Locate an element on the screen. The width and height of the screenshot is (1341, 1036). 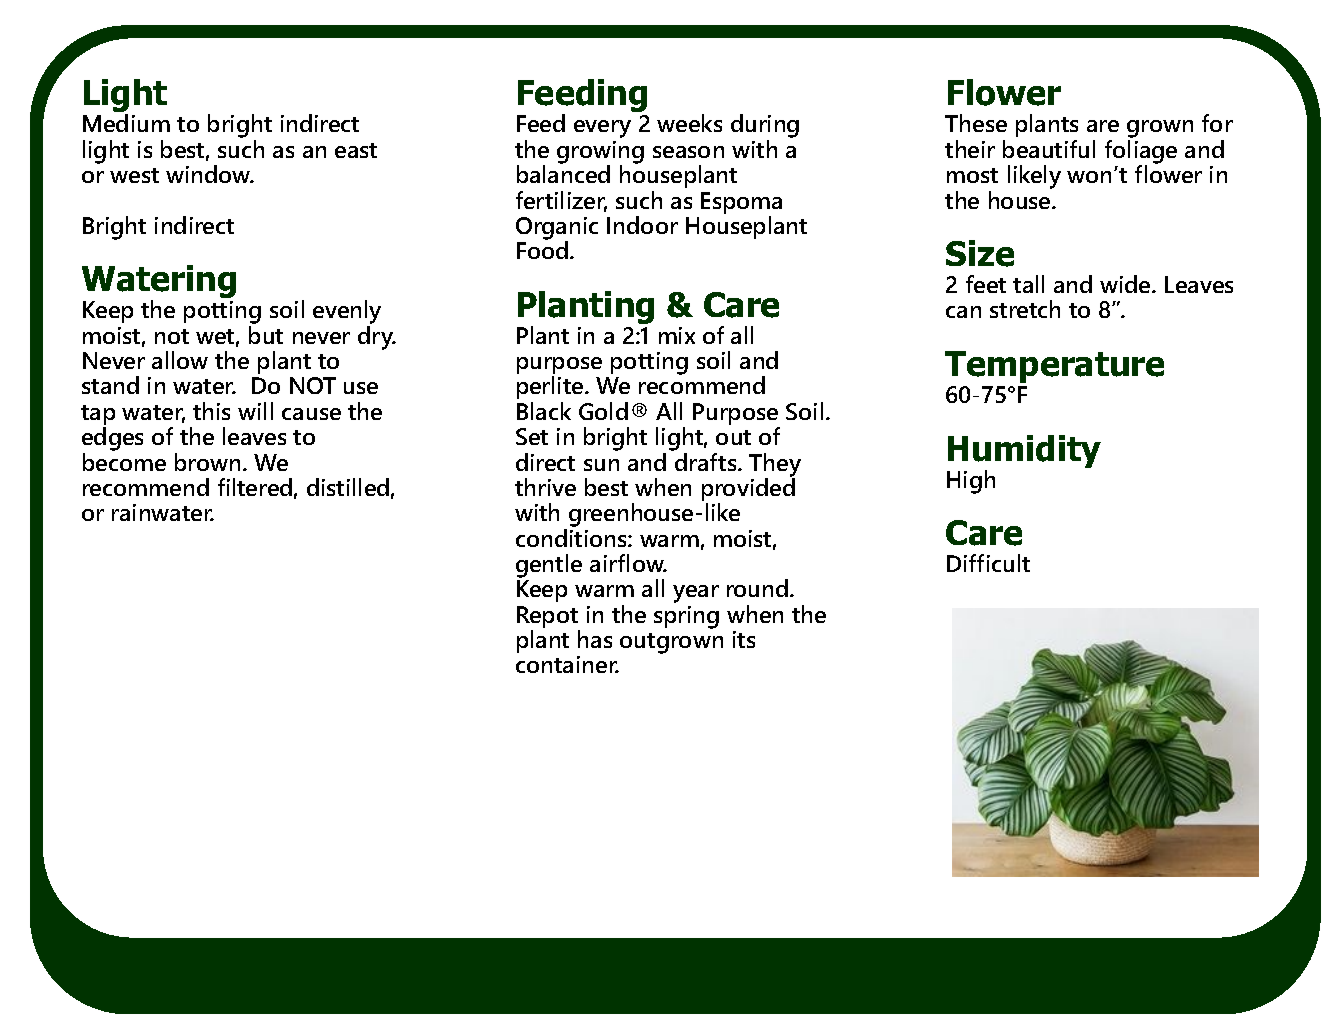
Medium is located at coordinates (126, 123).
